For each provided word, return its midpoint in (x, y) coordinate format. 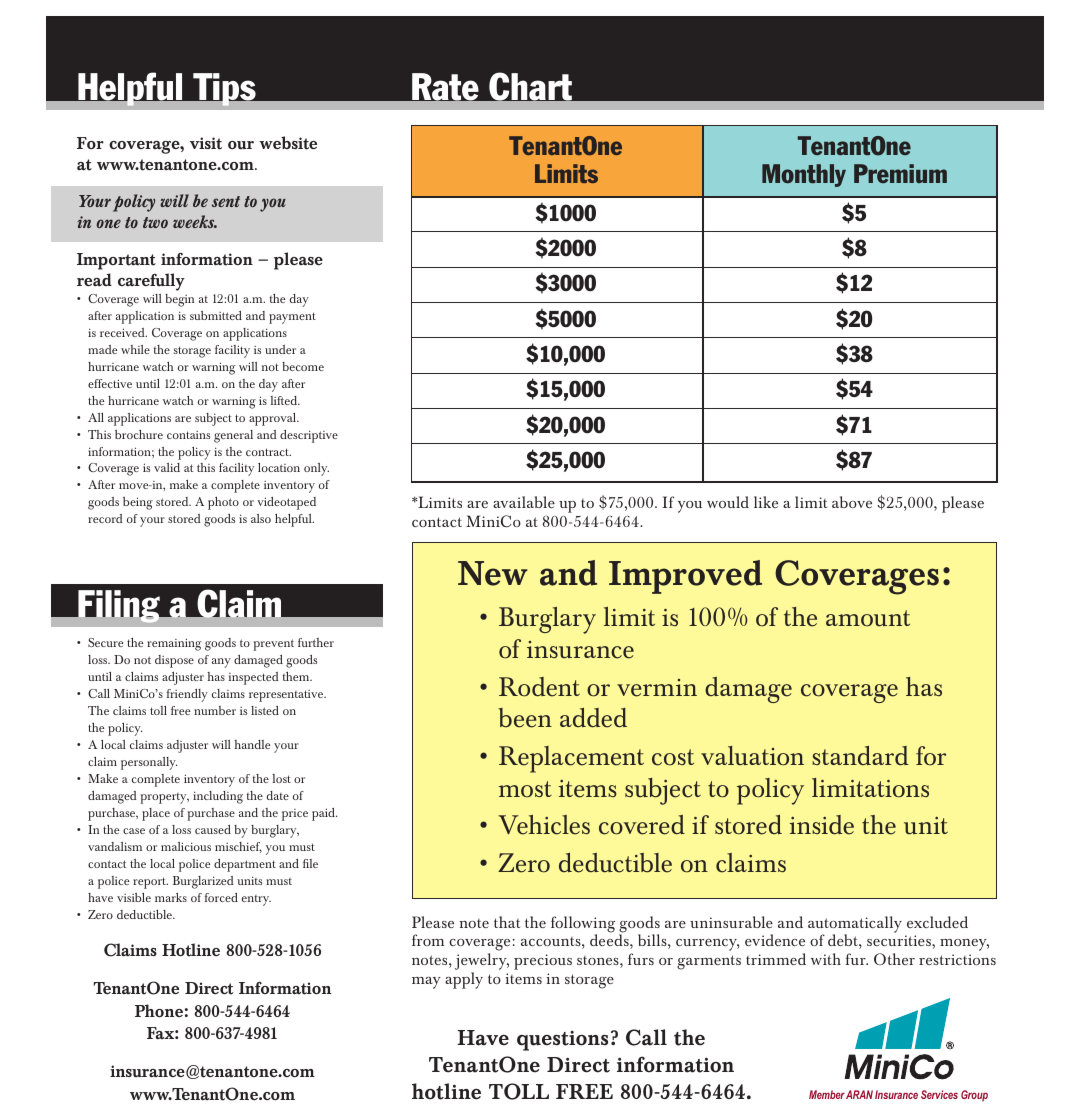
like (766, 502)
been (525, 718)
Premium (900, 173)
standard (860, 756)
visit (206, 143)
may (426, 983)
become (303, 366)
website (288, 143)
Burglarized (203, 882)
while (135, 349)
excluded (937, 922)
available (524, 502)
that (507, 922)
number (215, 710)
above (852, 502)
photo (223, 503)
